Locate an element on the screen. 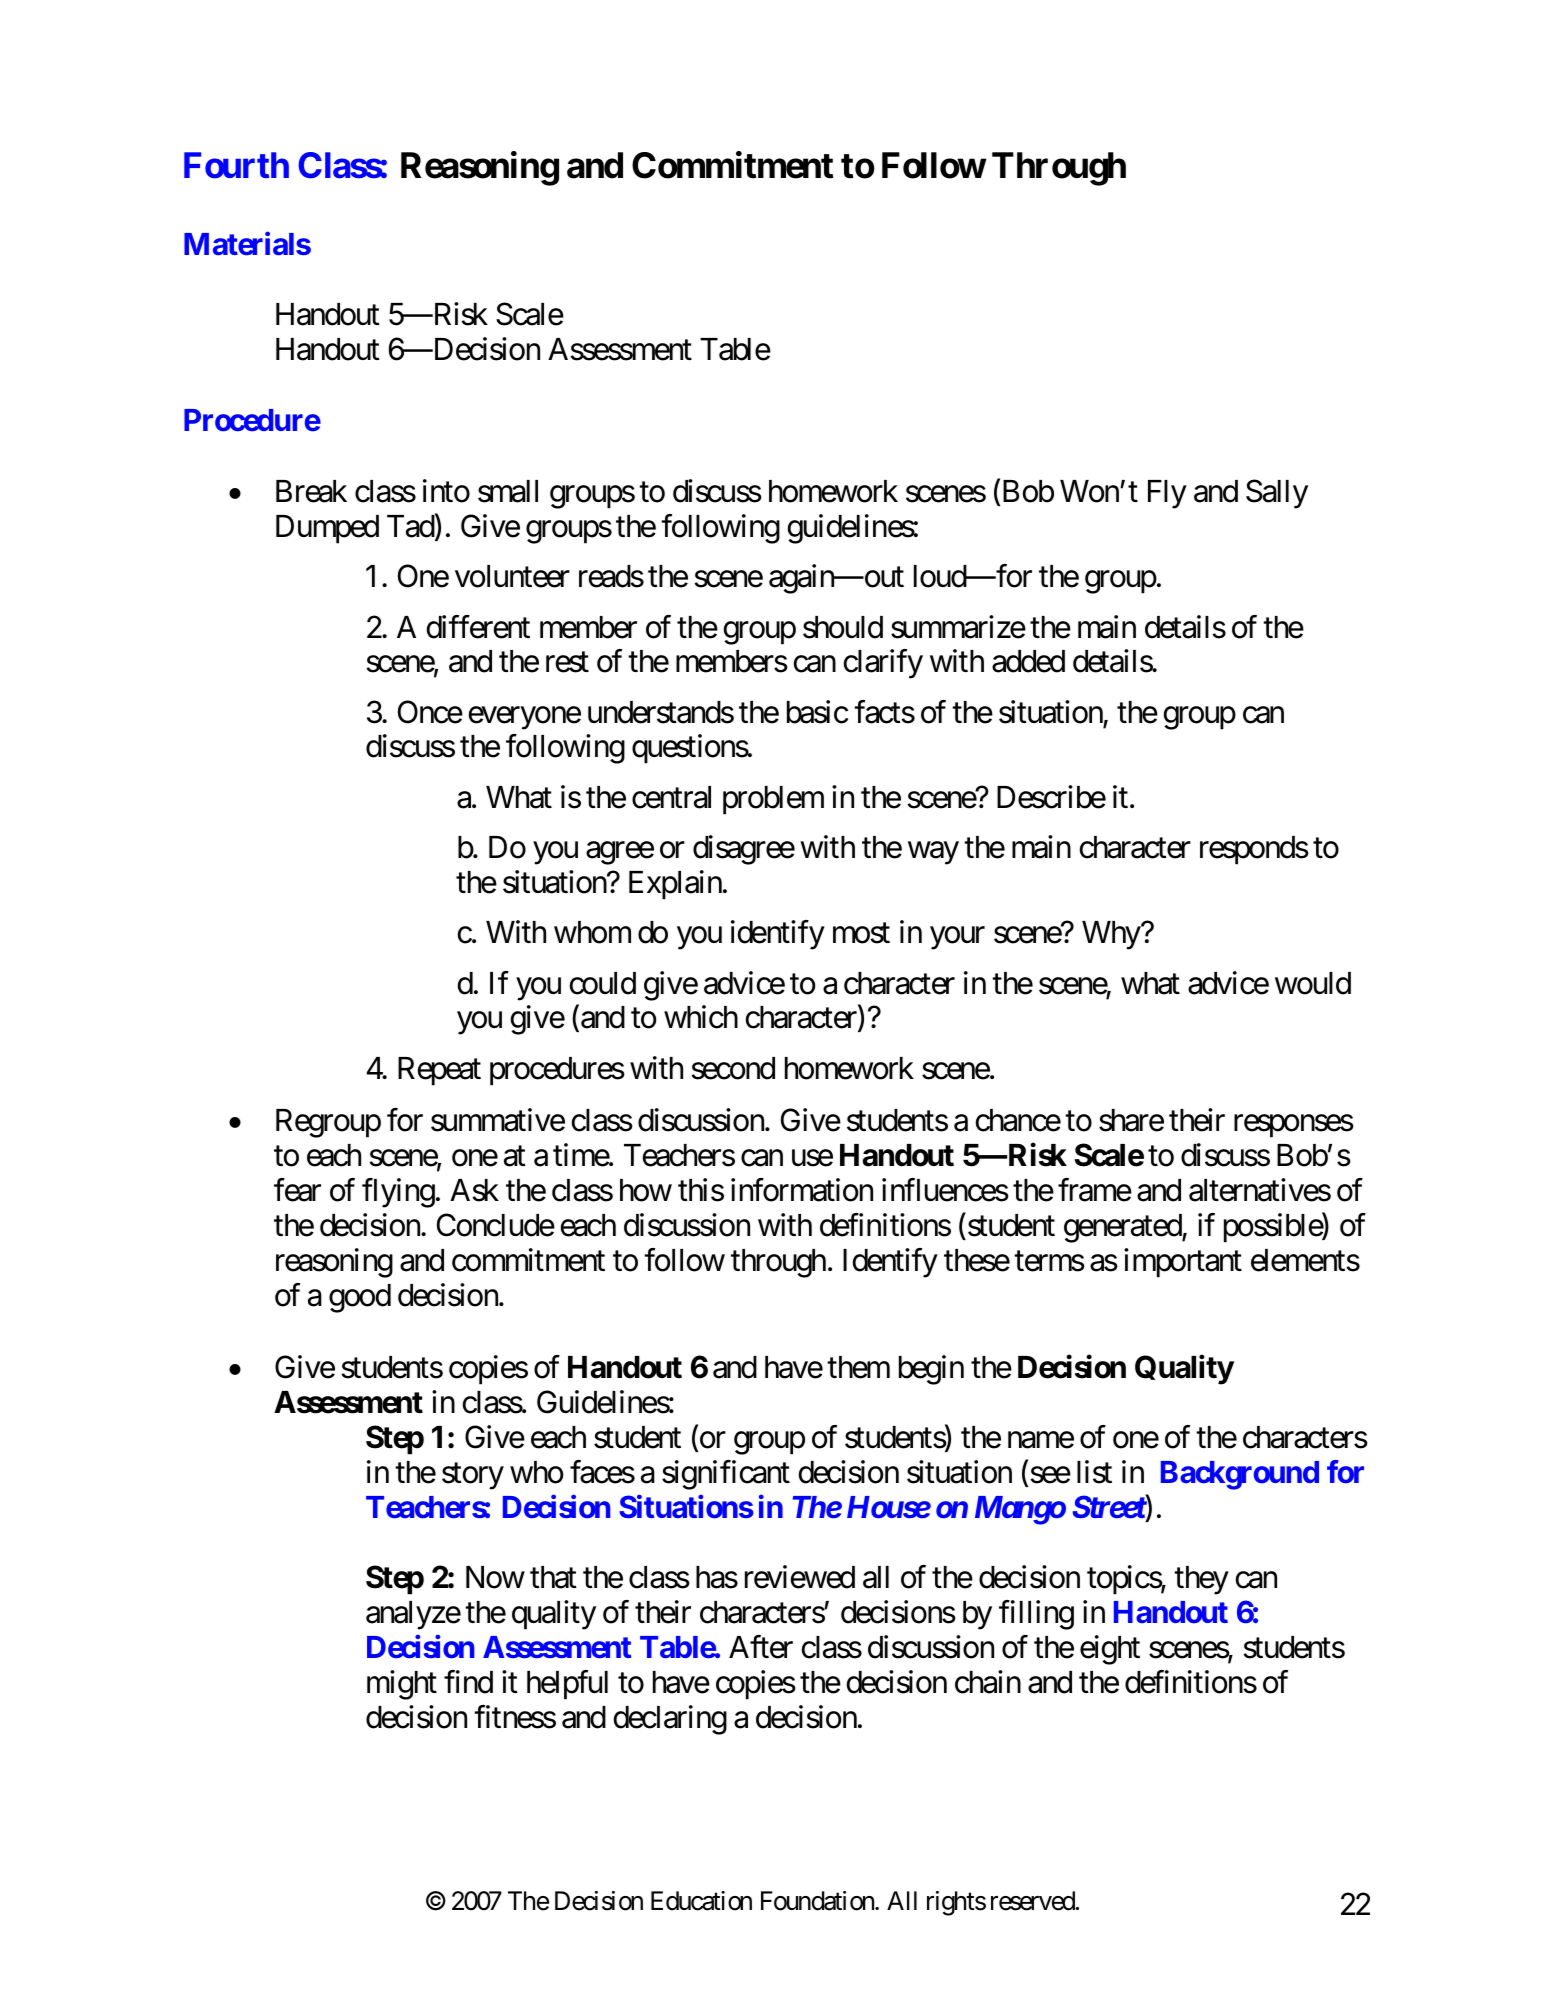 Image resolution: width=1552 pixels, height=2009 pixels. might is located at coordinates (402, 1685).
